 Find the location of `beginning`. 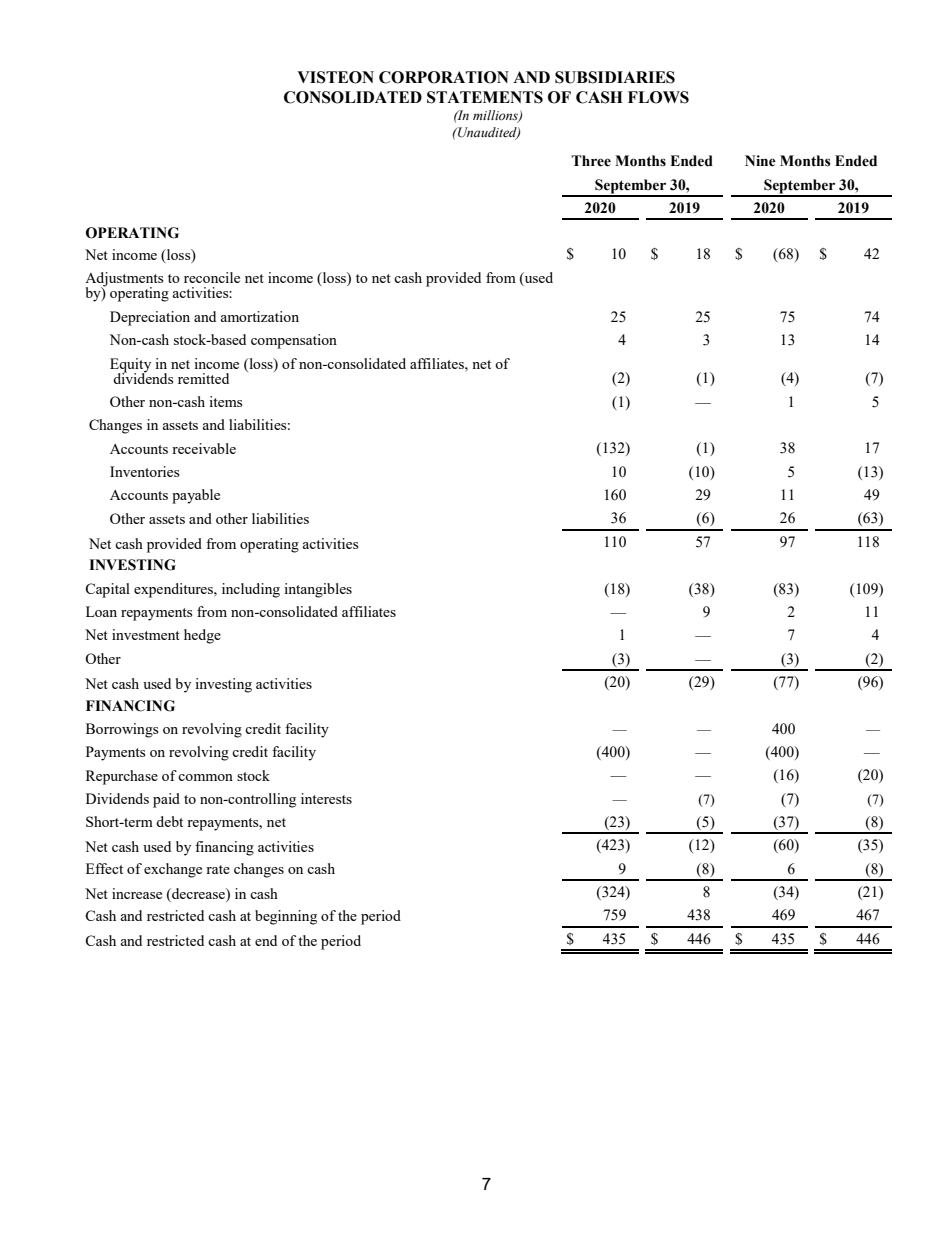

beginning is located at coordinates (286, 917).
